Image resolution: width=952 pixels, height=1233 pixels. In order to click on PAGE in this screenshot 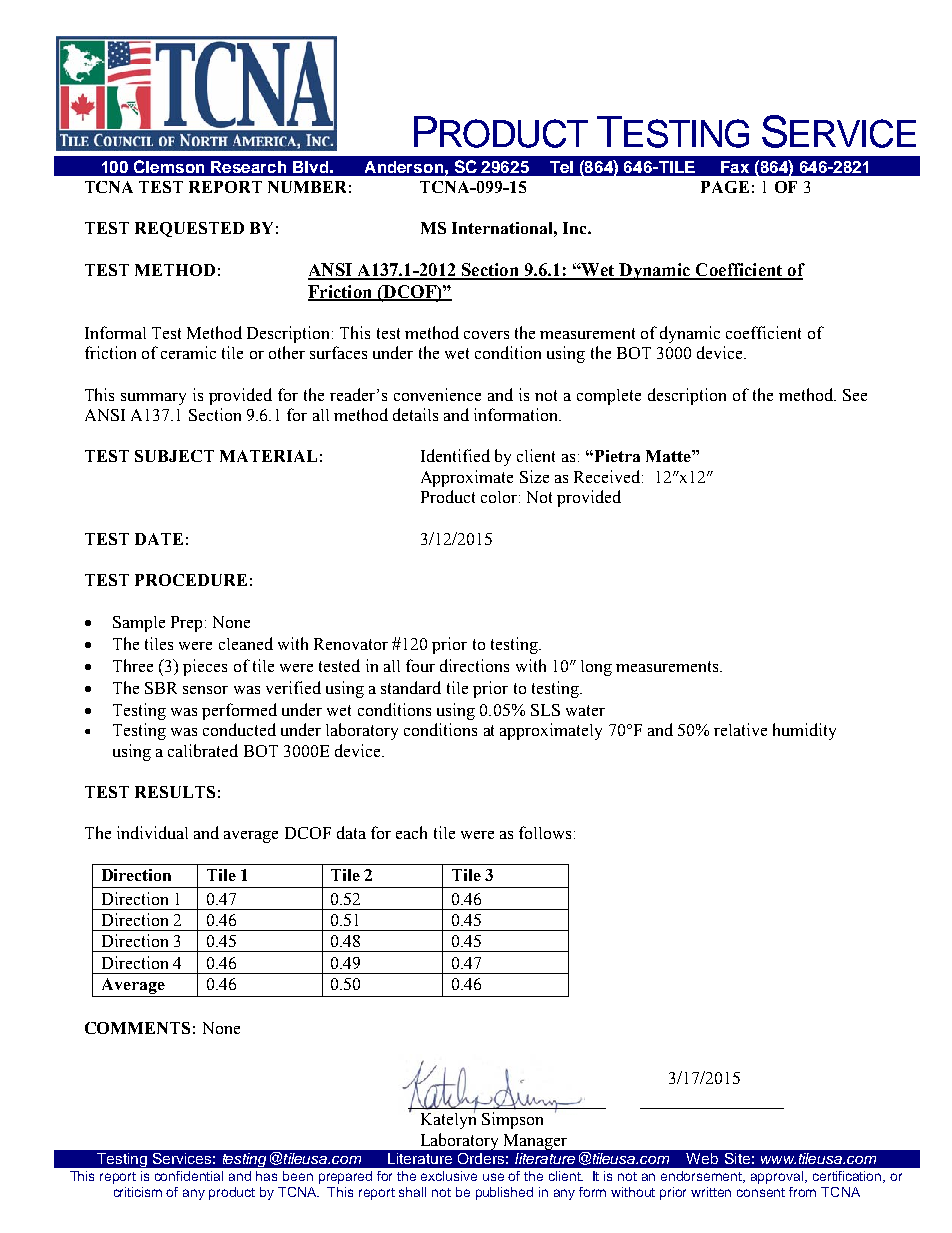, I will do `click(725, 187)`.
